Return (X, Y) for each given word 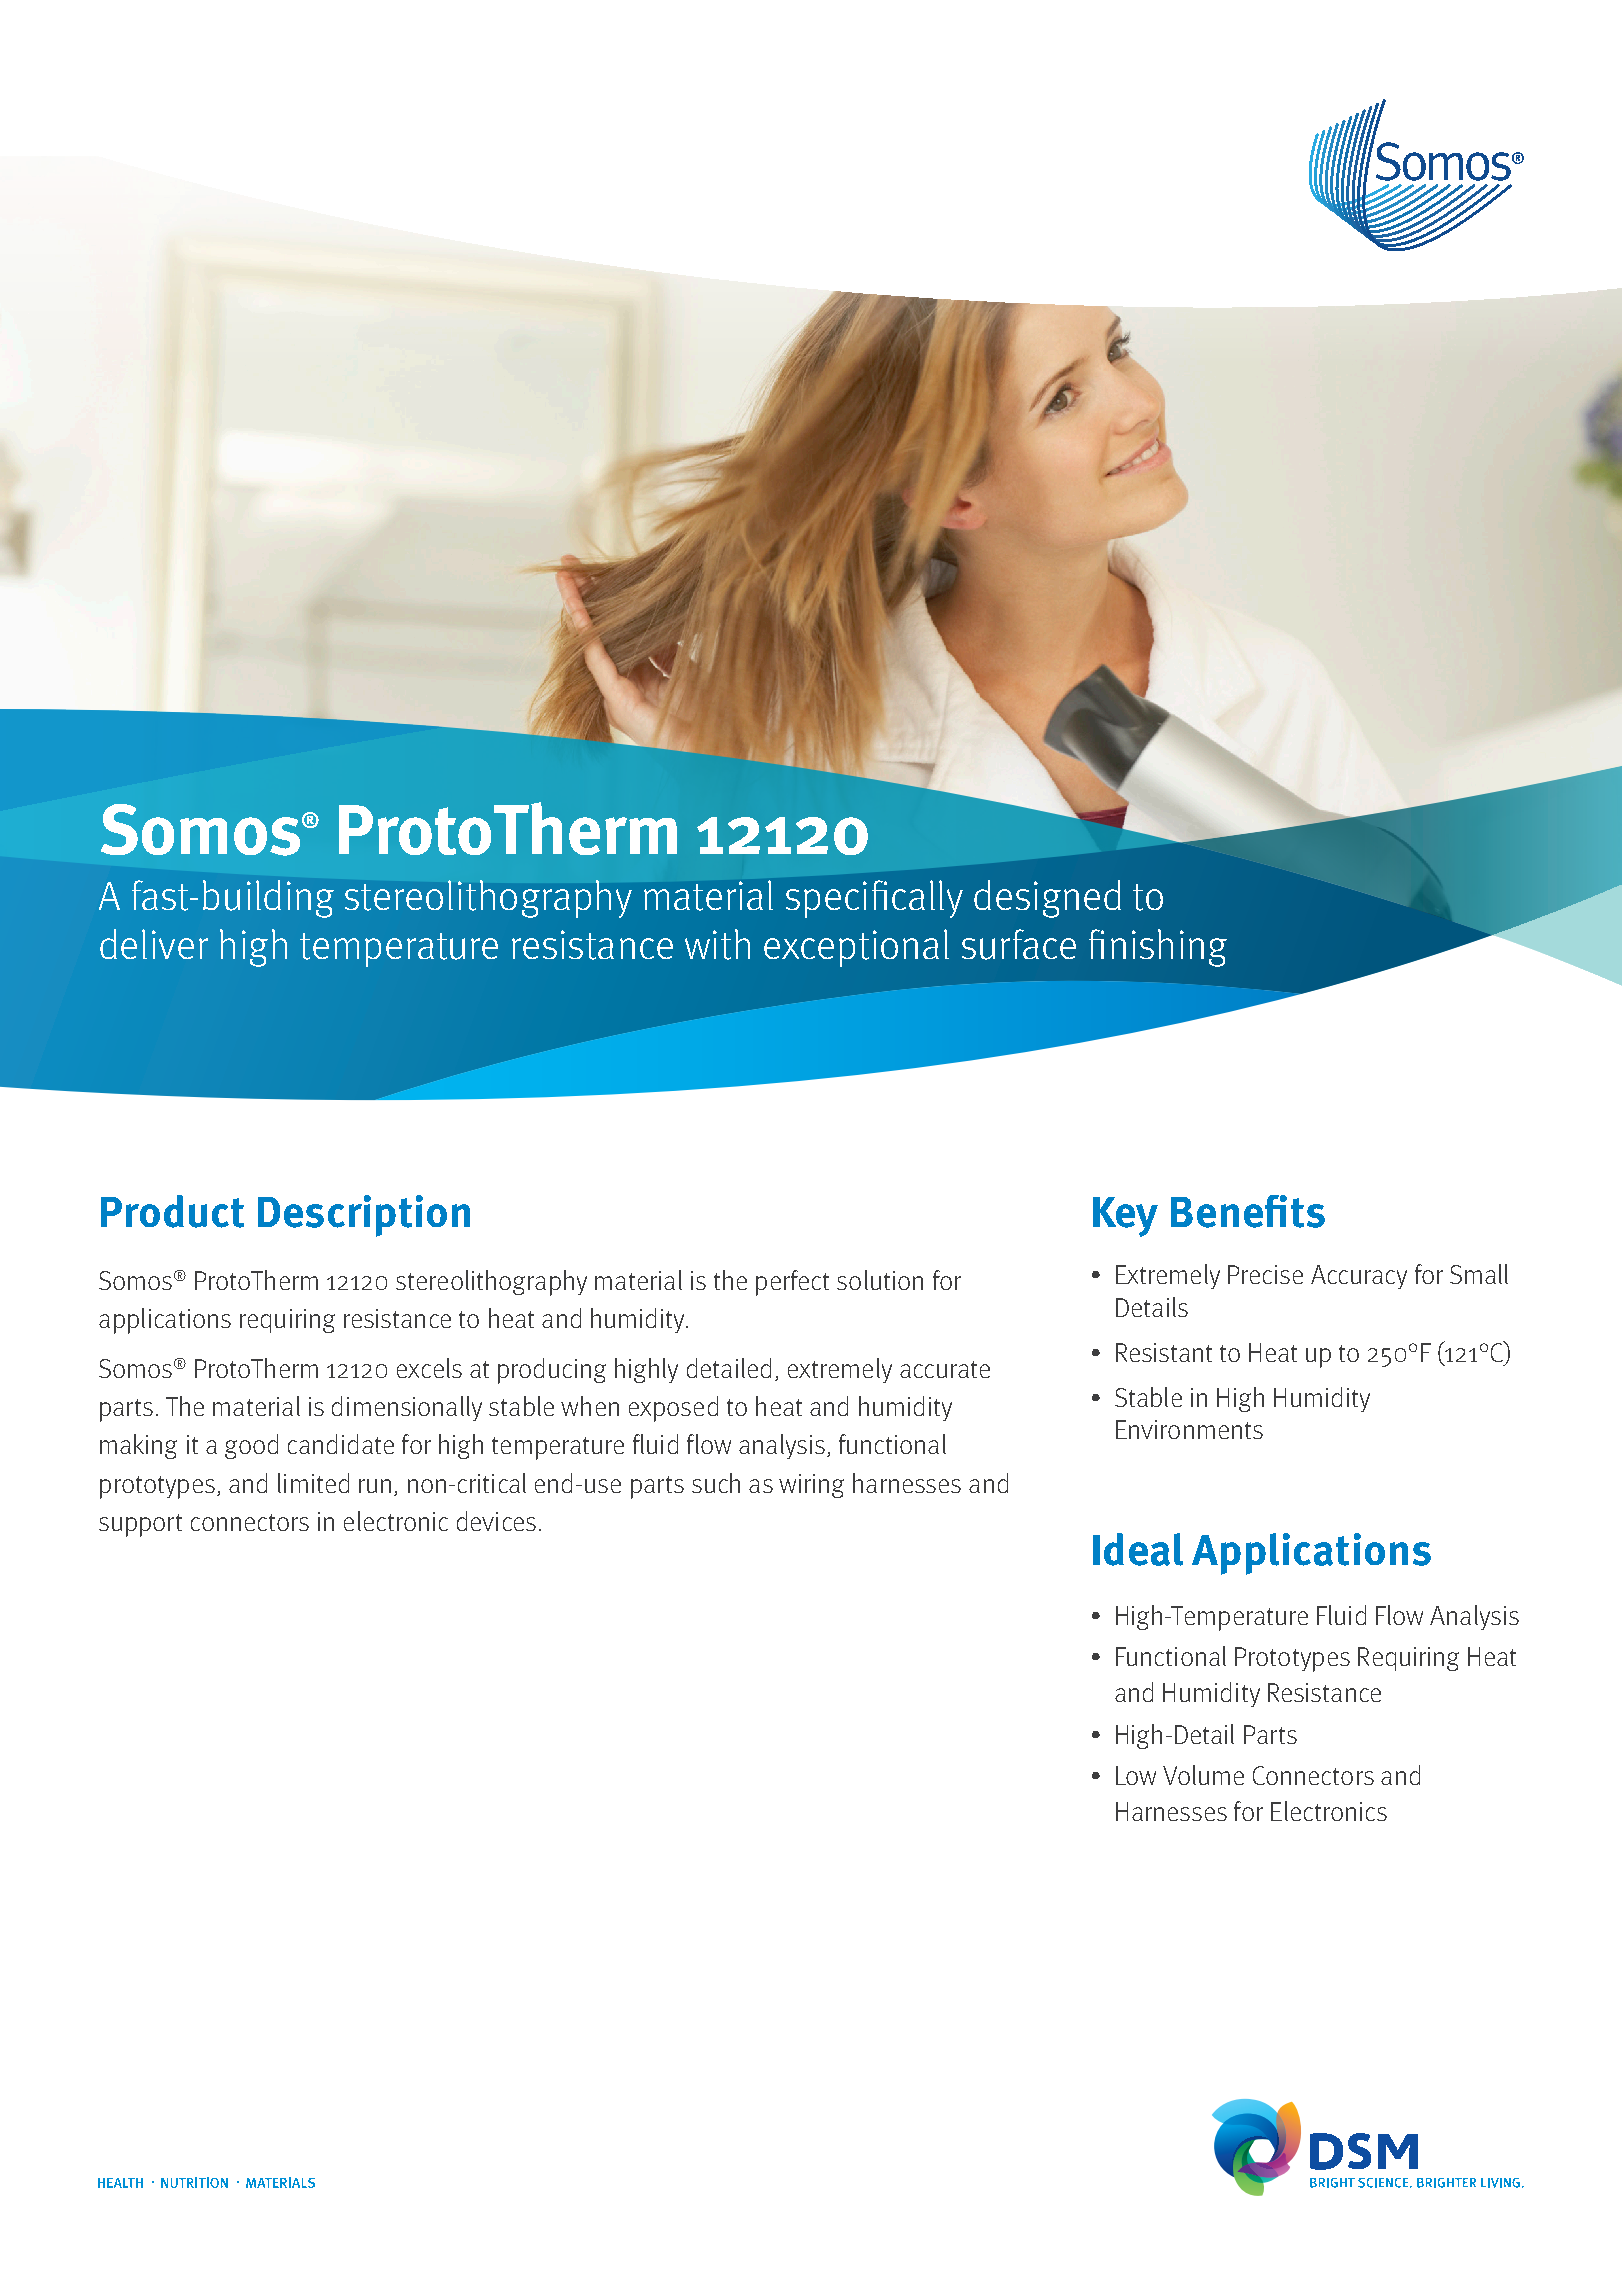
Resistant (1164, 1352)
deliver (154, 944)
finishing (1158, 948)
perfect (792, 1283)
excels (429, 1368)
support (140, 1525)
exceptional (856, 948)
